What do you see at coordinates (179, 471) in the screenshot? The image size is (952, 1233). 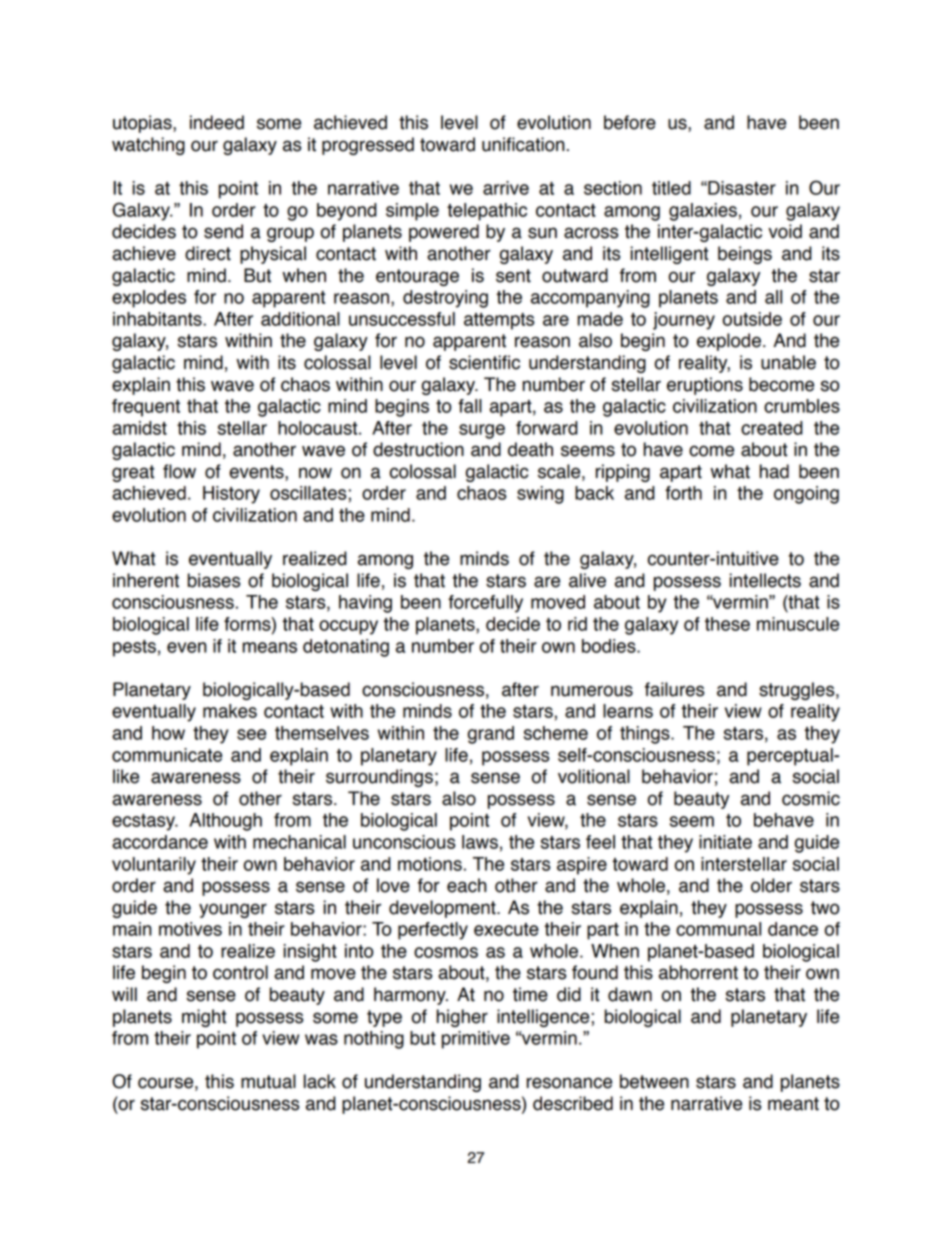 I see `flow` at bounding box center [179, 471].
